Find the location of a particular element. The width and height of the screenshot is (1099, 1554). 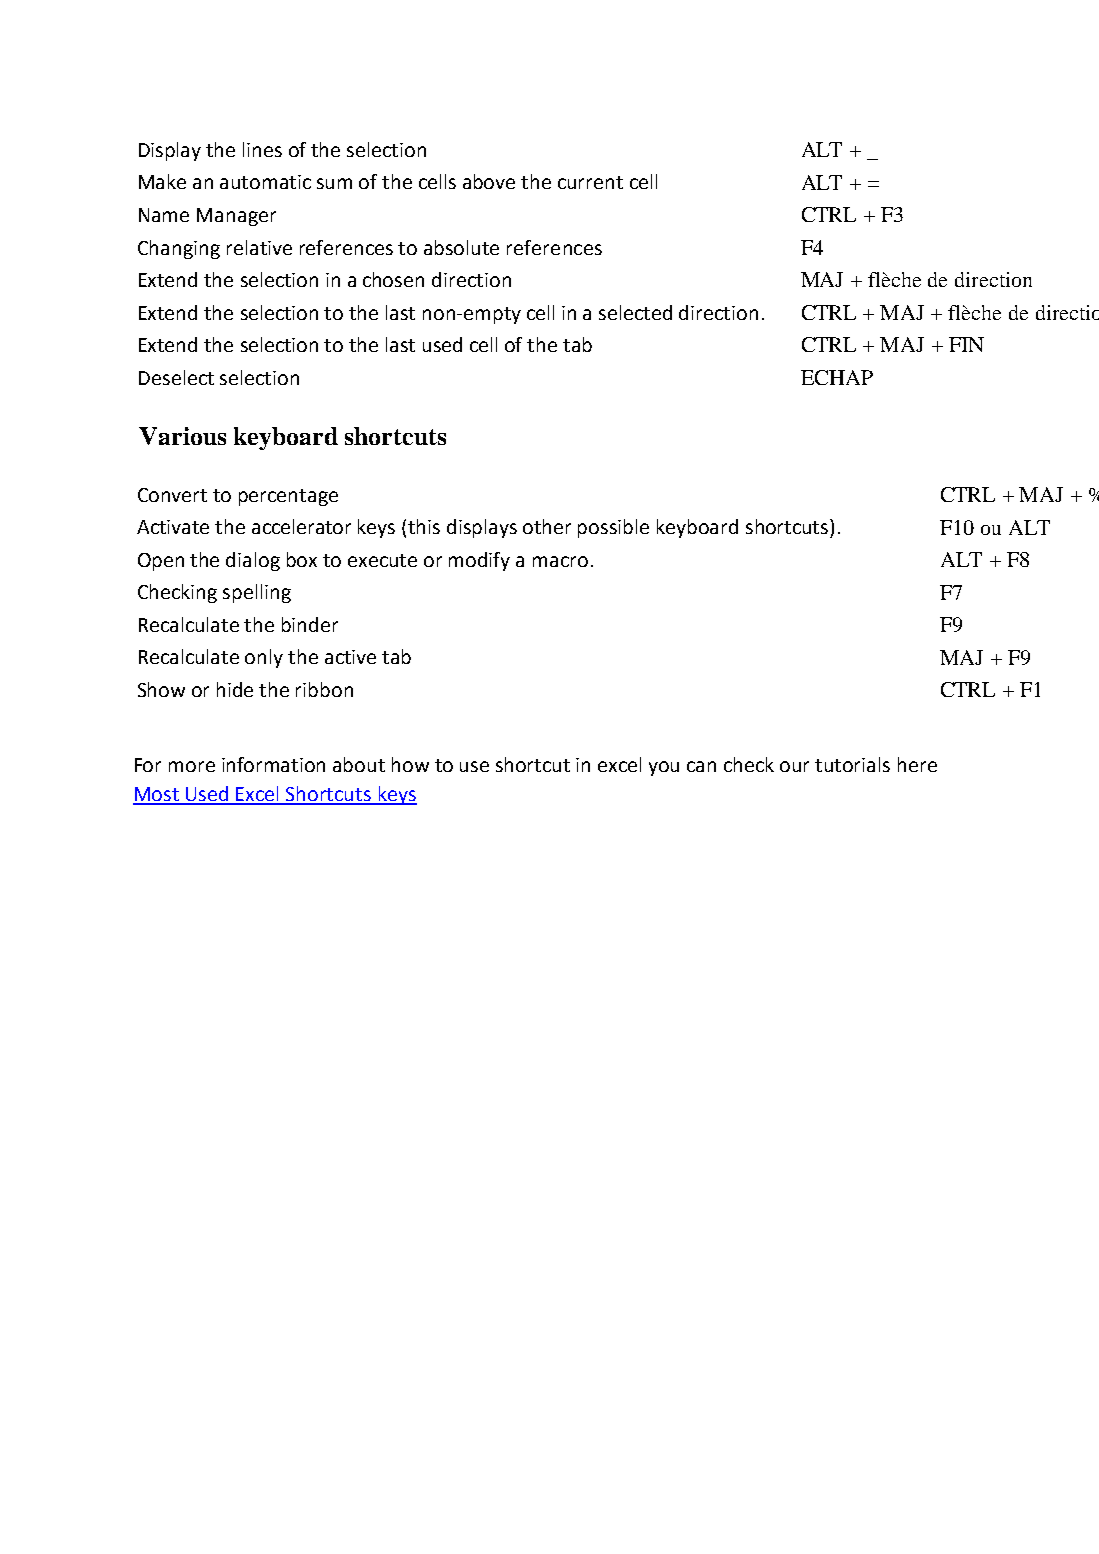

you is located at coordinates (664, 768).
